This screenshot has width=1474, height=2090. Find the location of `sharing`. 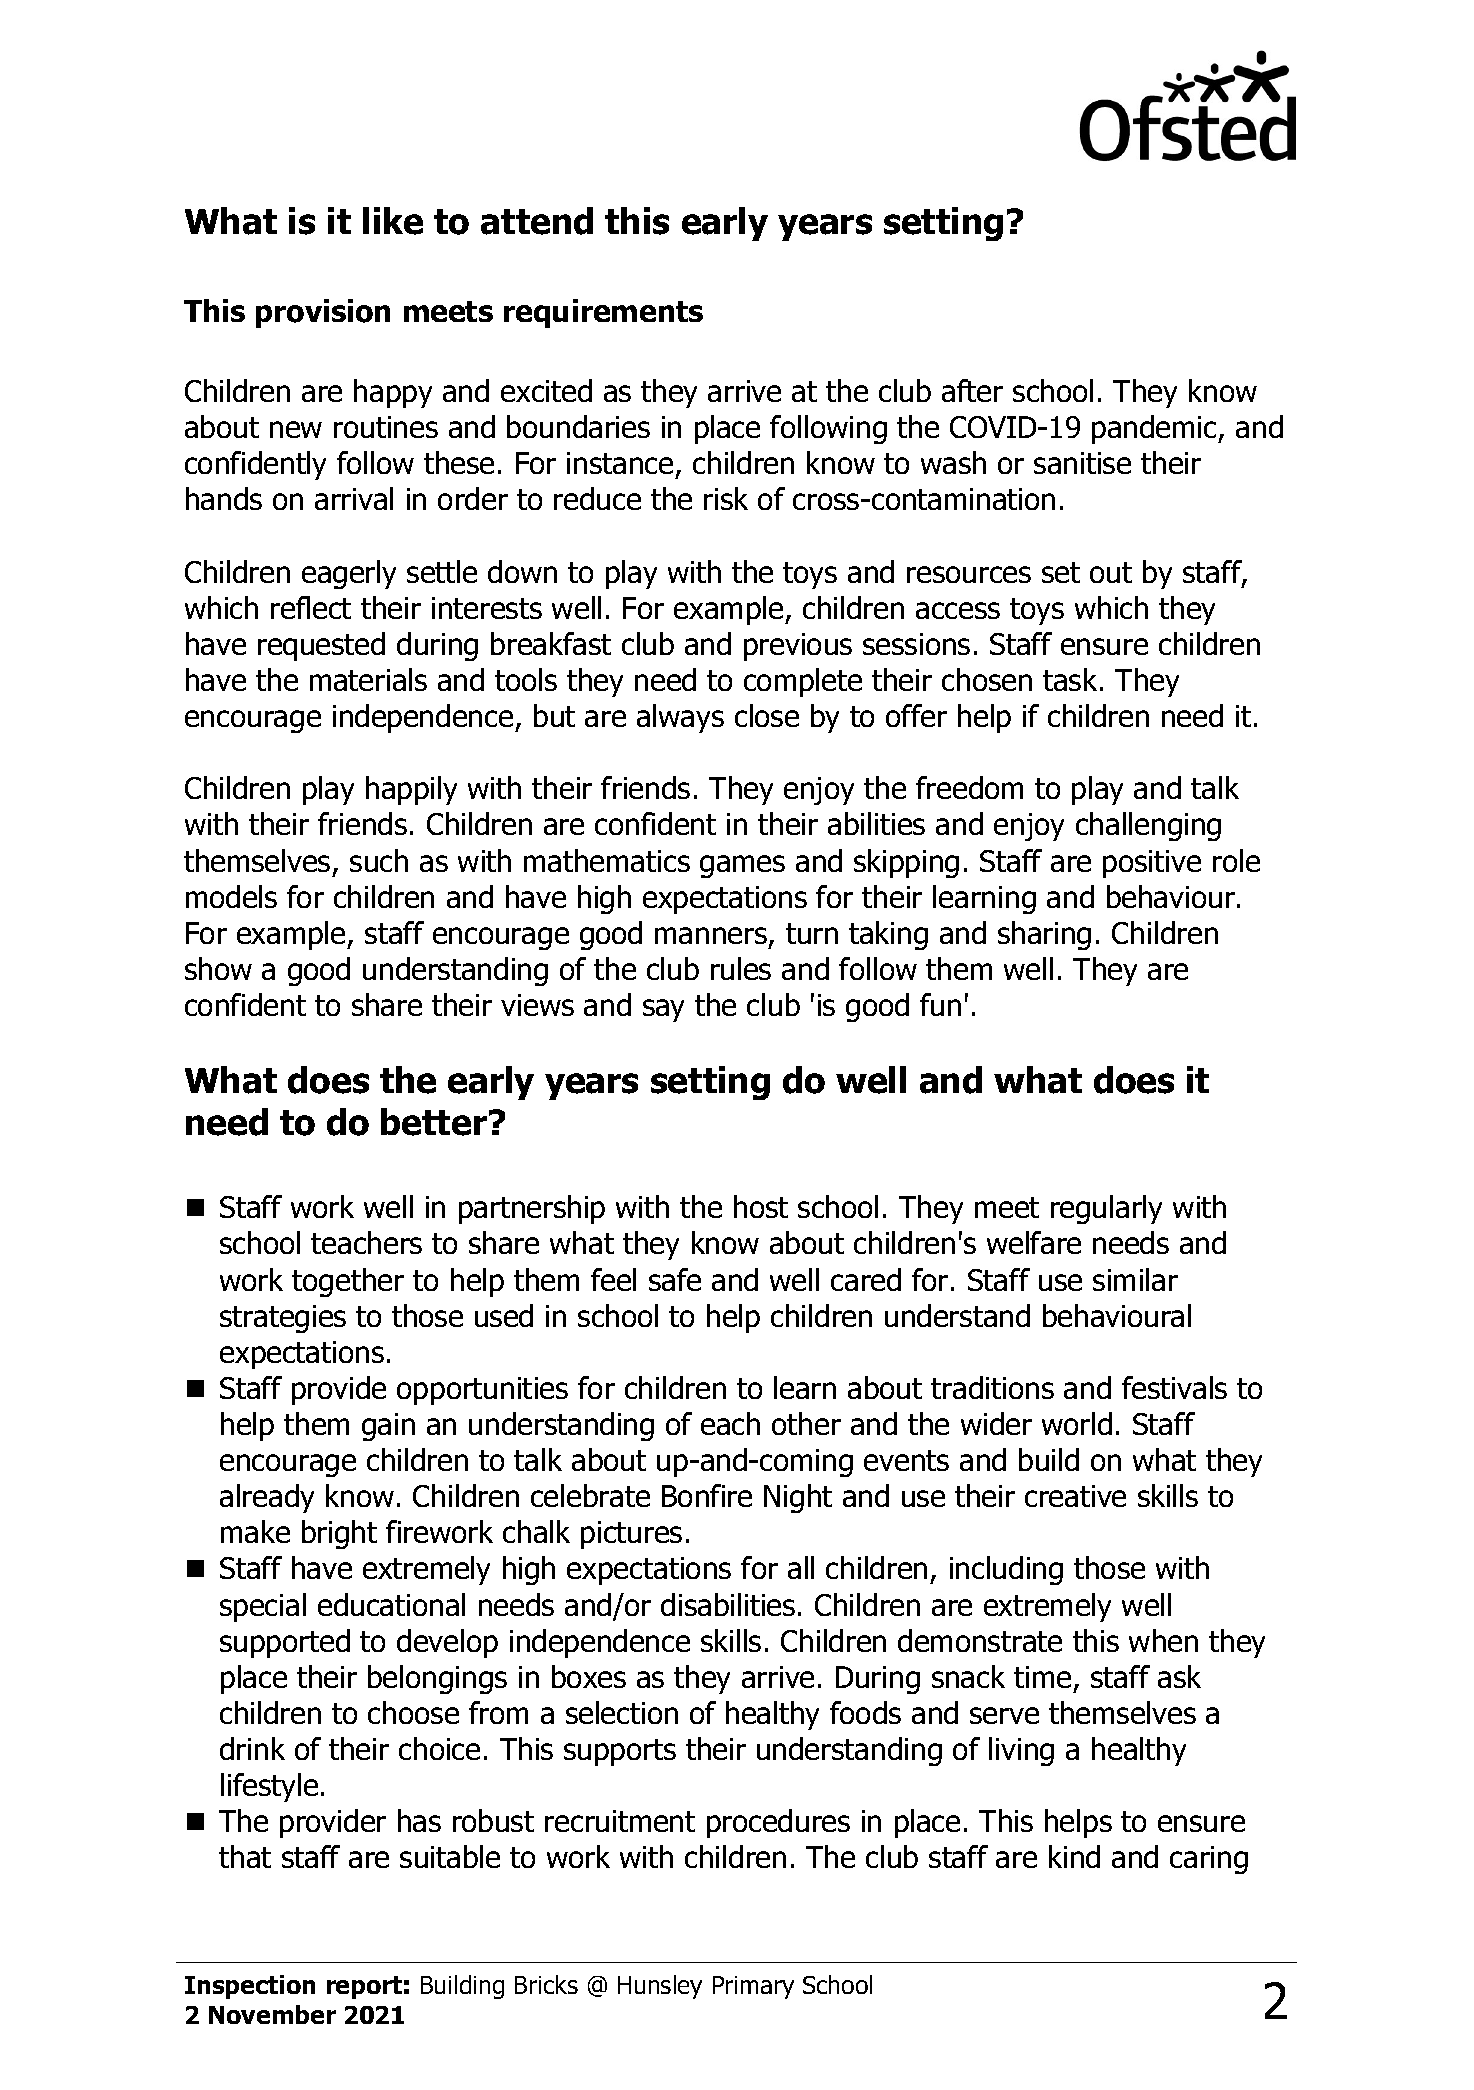

sharing is located at coordinates (1044, 935).
